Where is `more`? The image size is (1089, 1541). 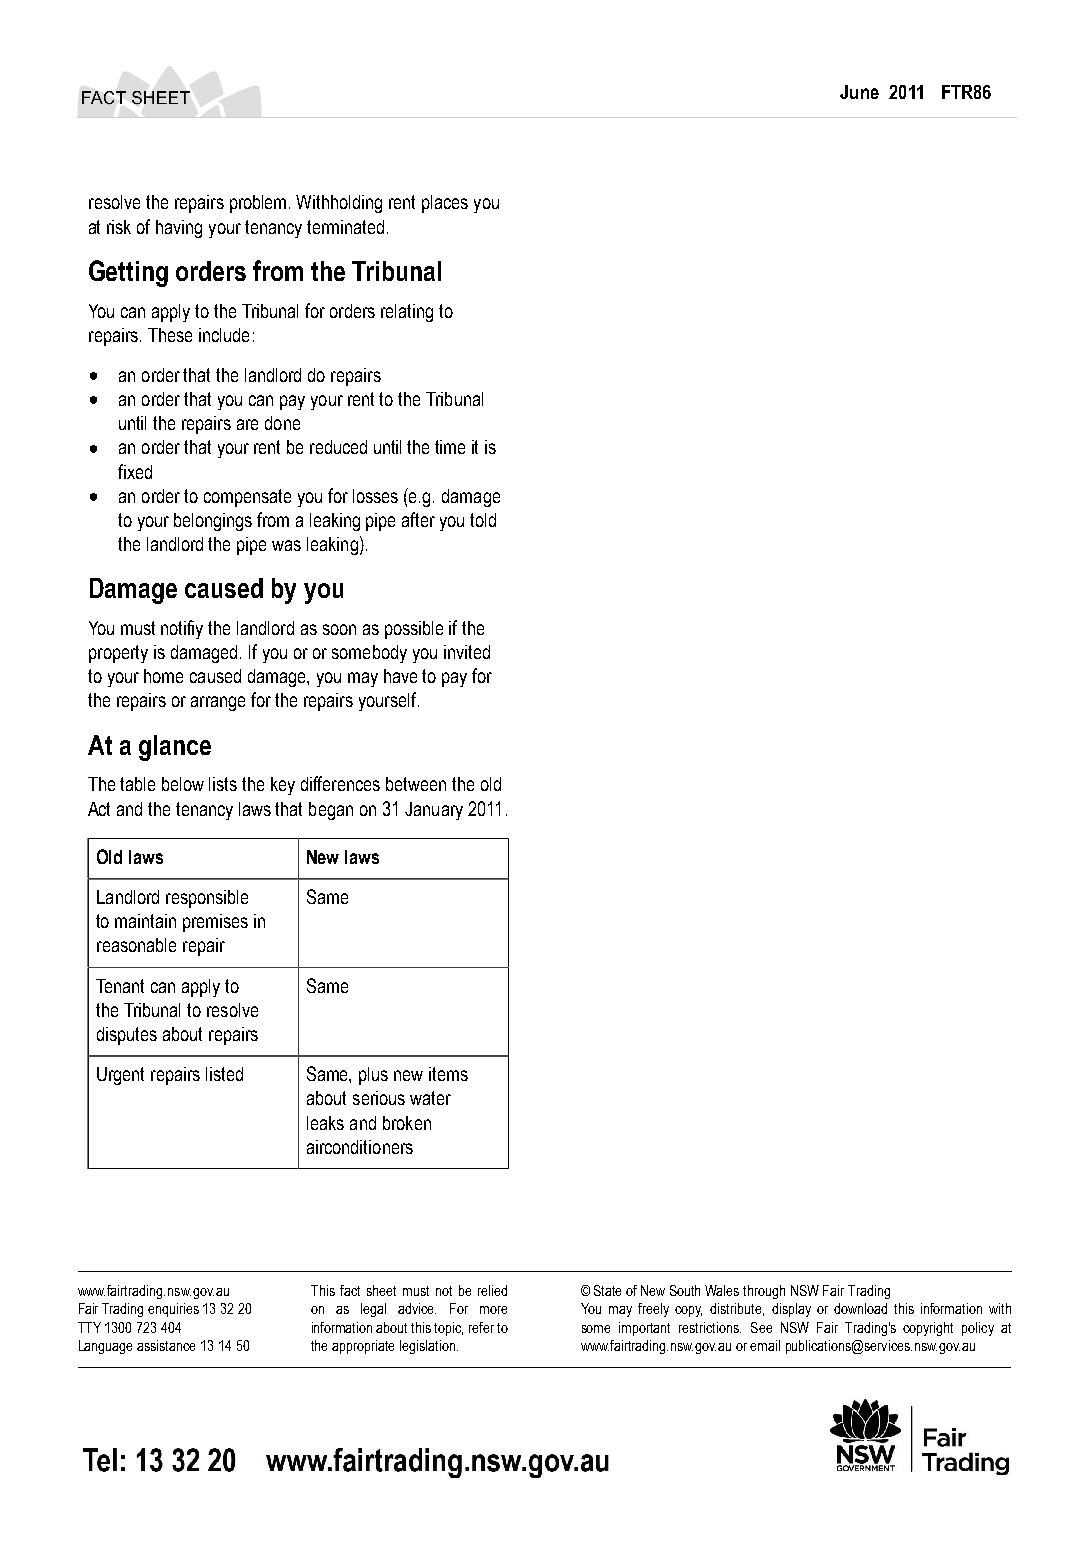
more is located at coordinates (493, 1310).
